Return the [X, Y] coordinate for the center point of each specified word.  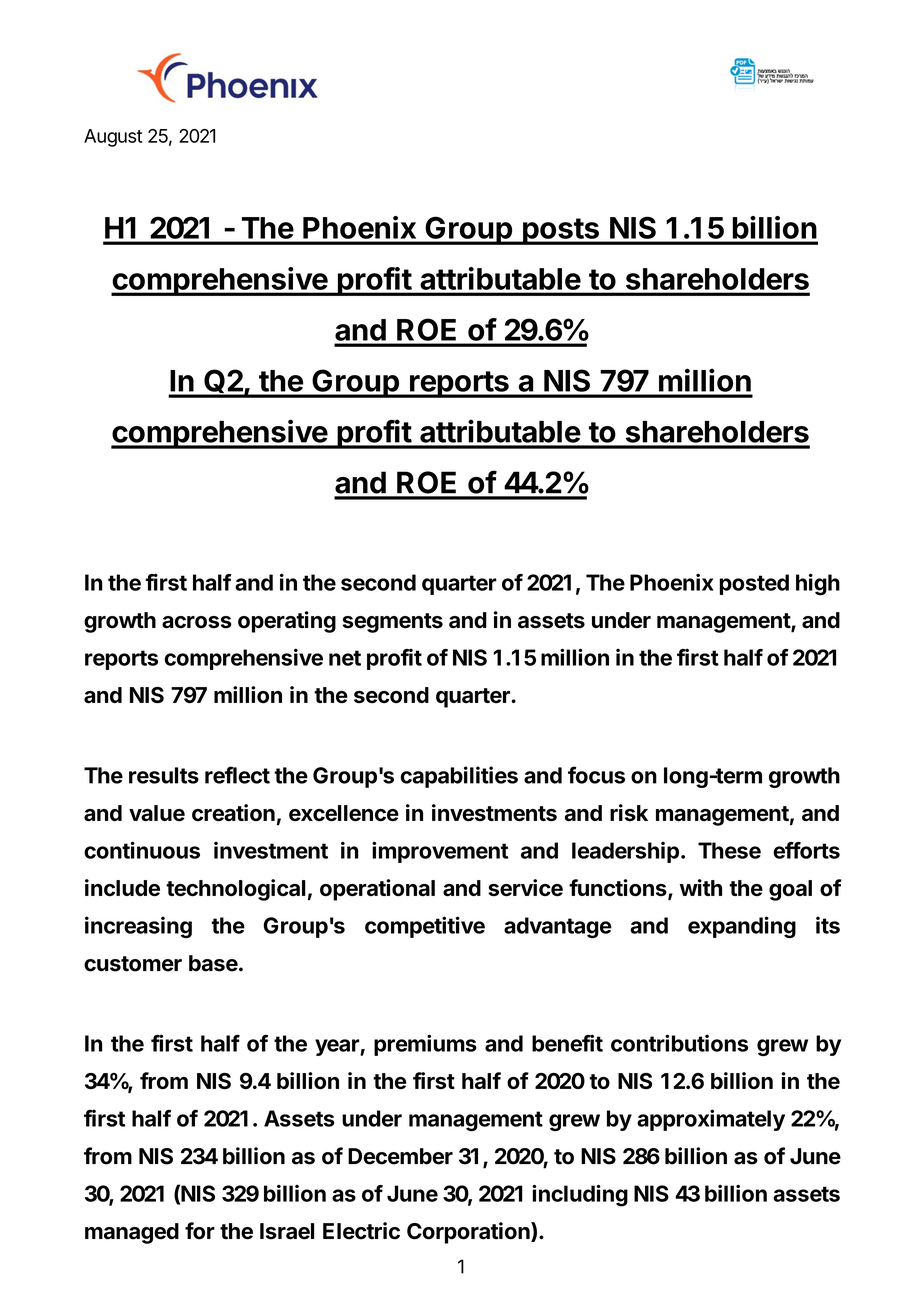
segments [392, 623]
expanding [742, 927]
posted [754, 584]
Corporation [469, 1233]
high [818, 584]
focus [596, 775]
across [197, 622]
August [113, 138]
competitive [425, 927]
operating [287, 622]
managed [132, 1233]
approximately [711, 1120]
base [213, 963]
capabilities [459, 777]
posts [561, 231]
